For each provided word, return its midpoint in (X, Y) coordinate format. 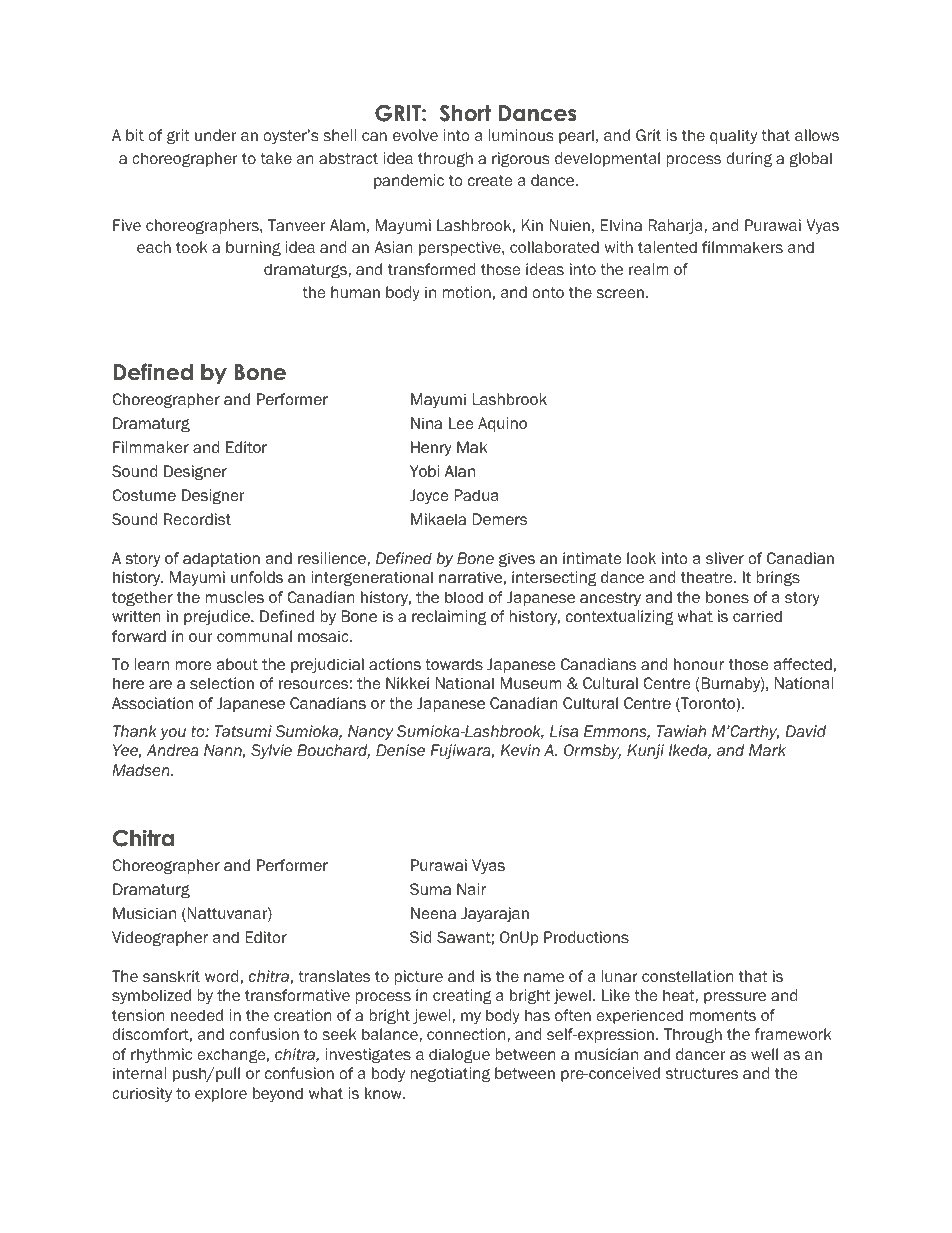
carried (757, 616)
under (215, 135)
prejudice (218, 617)
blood (464, 597)
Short (465, 113)
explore (221, 1094)
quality (733, 136)
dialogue (459, 1055)
